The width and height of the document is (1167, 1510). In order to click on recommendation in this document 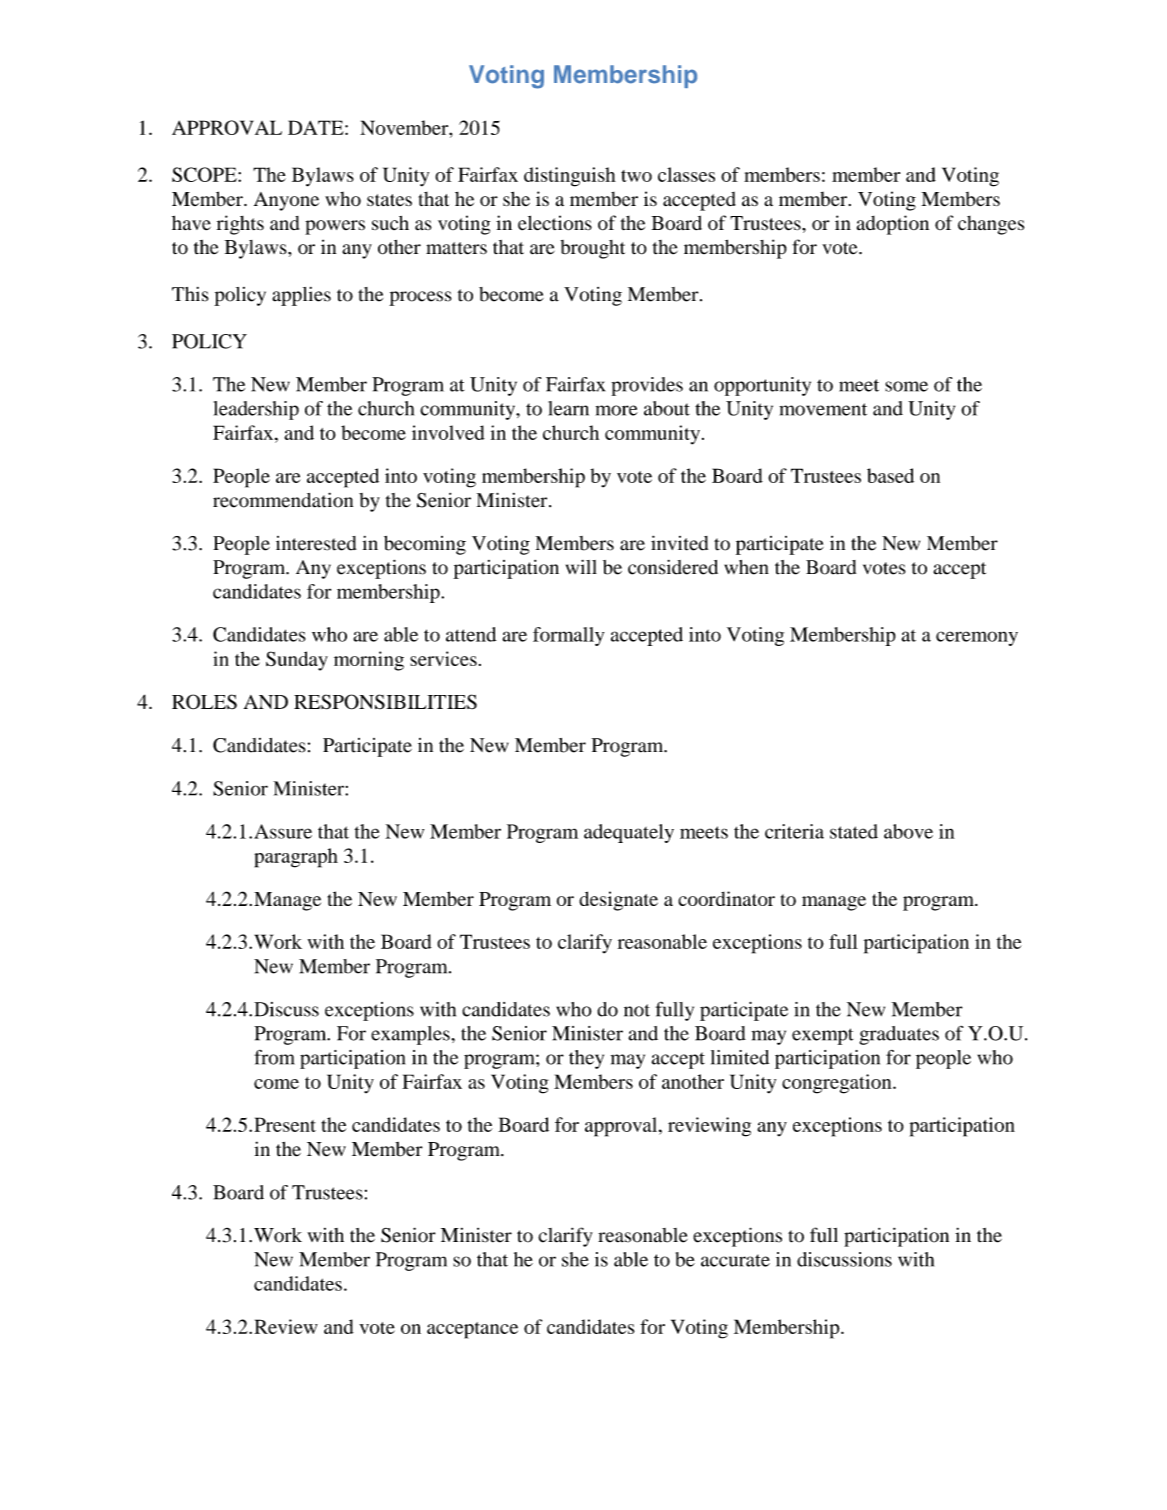, I will do `click(283, 500)`.
